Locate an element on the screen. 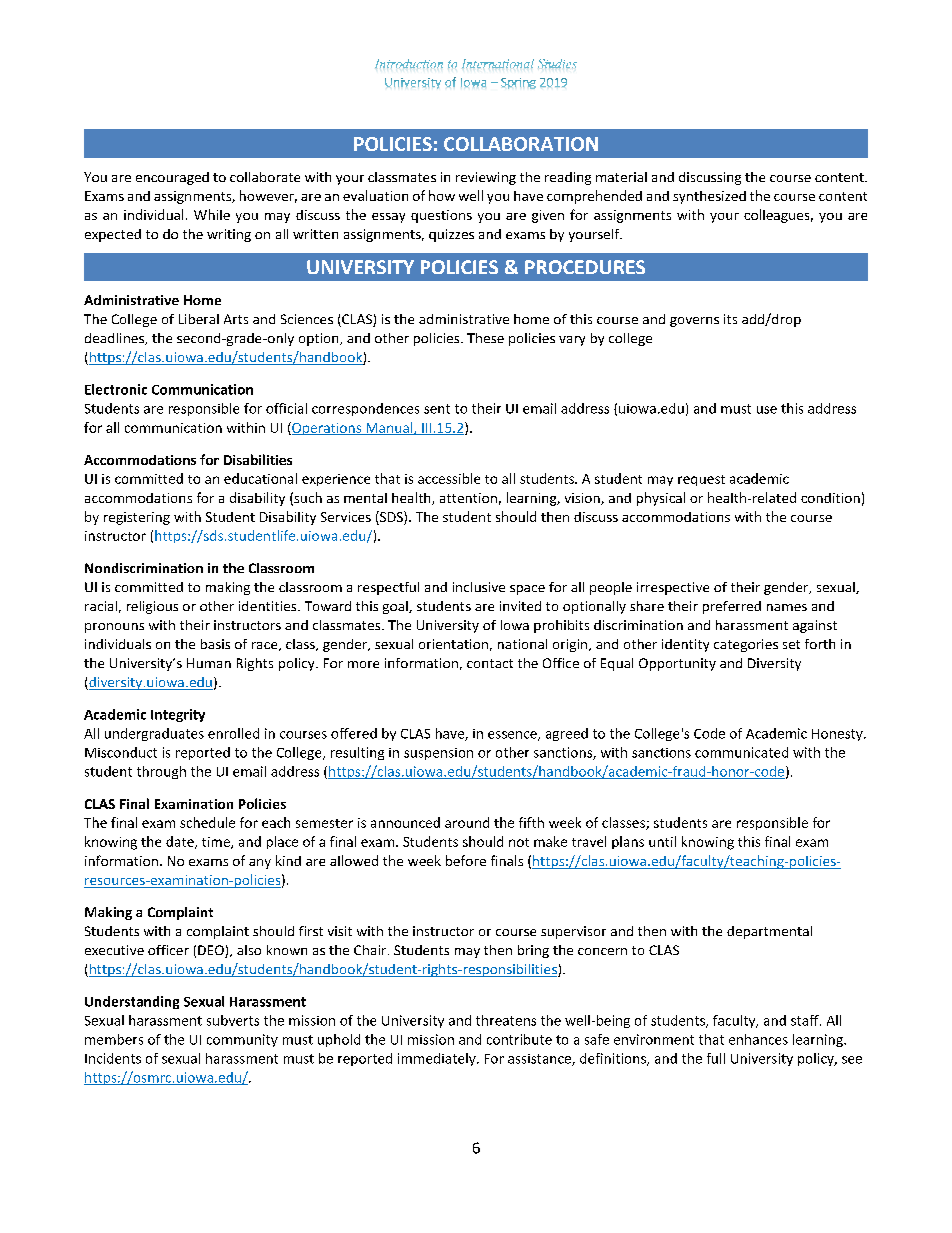  communicated is located at coordinates (741, 752).
